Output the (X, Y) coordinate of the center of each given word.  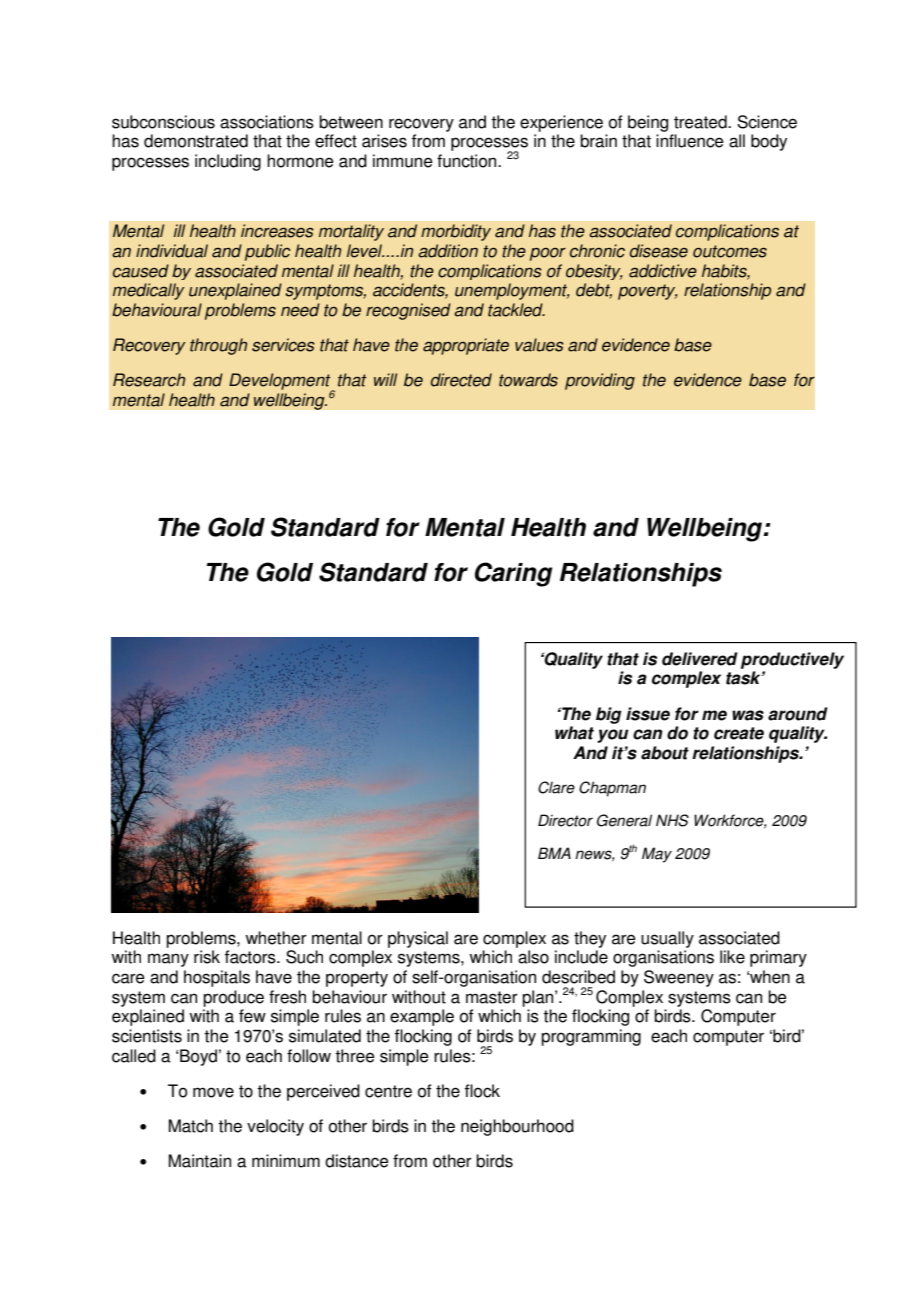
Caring (513, 574)
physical (418, 939)
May (657, 855)
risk (207, 957)
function (468, 161)
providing (600, 381)
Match (191, 1126)
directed (461, 380)
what (574, 733)
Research (149, 380)
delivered (700, 659)
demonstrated (196, 141)
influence (690, 141)
